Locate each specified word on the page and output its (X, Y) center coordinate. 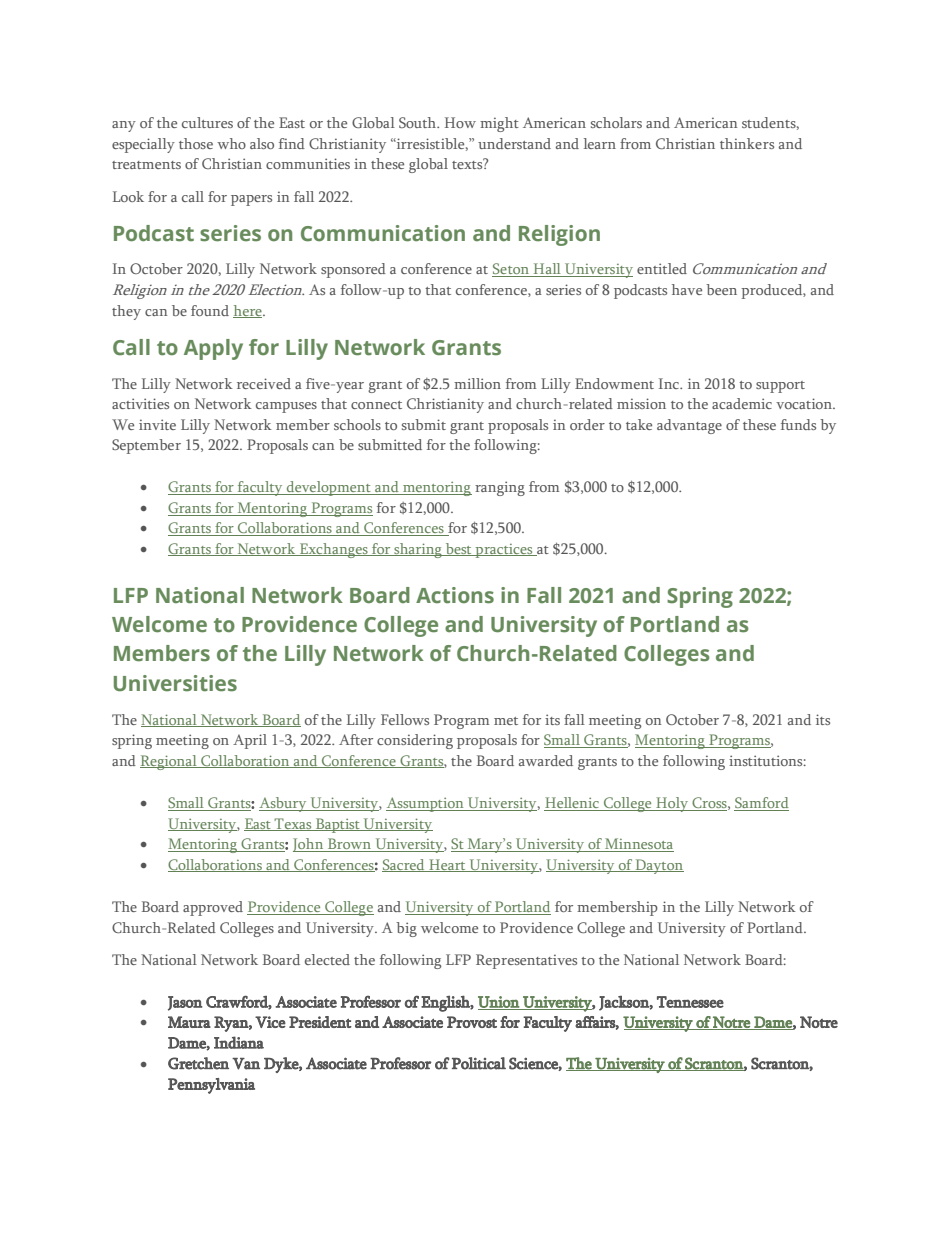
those (196, 143)
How (460, 122)
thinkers (747, 143)
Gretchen (198, 1063)
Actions (455, 595)
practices (504, 551)
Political (479, 1063)
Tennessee (690, 1002)
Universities (175, 683)
